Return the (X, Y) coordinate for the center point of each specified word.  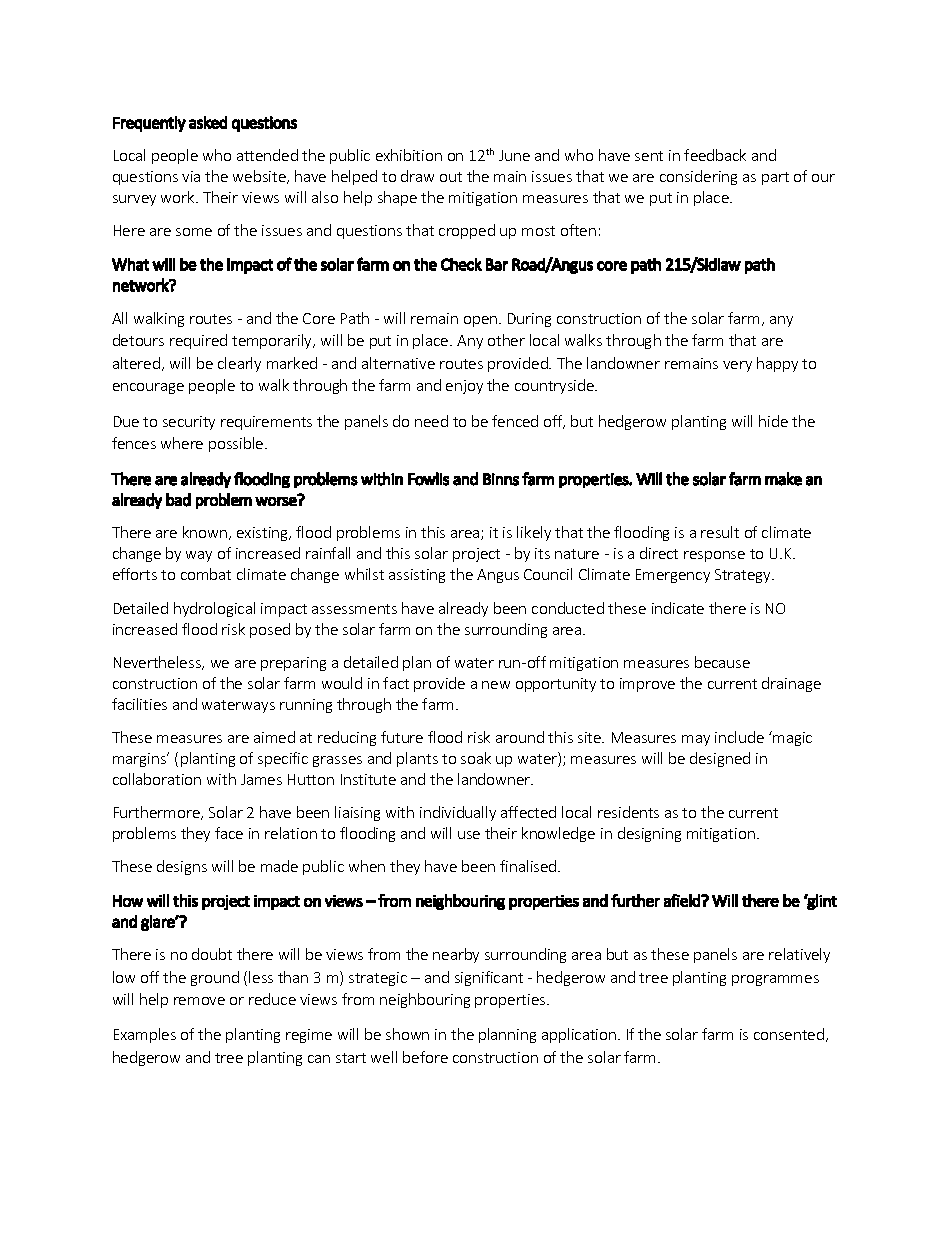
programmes (775, 980)
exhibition (409, 155)
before (425, 1057)
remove (199, 1001)
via (191, 176)
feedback (715, 155)
